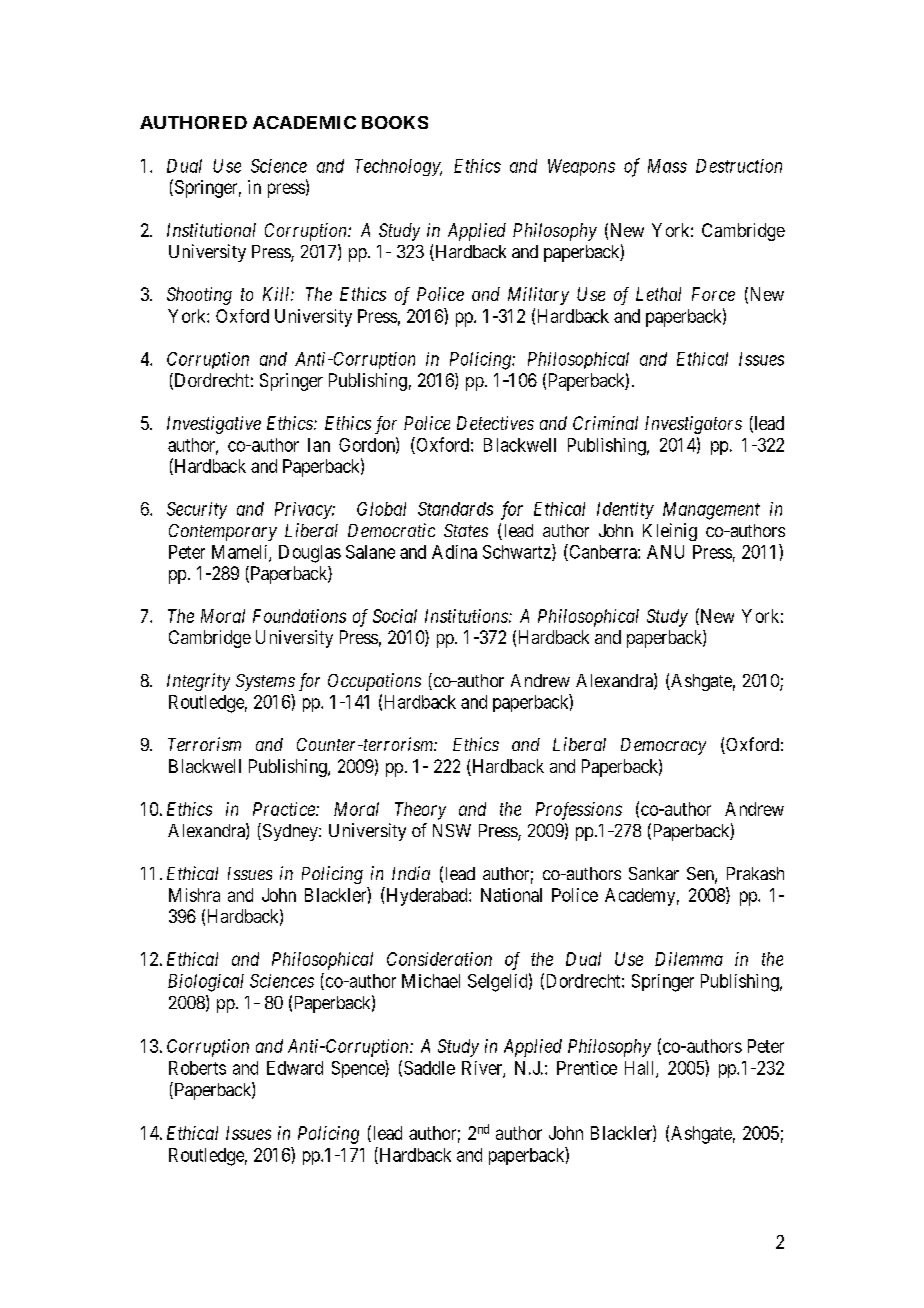 The height and width of the document is (1308, 924). I want to click on Foundations, so click(299, 616).
